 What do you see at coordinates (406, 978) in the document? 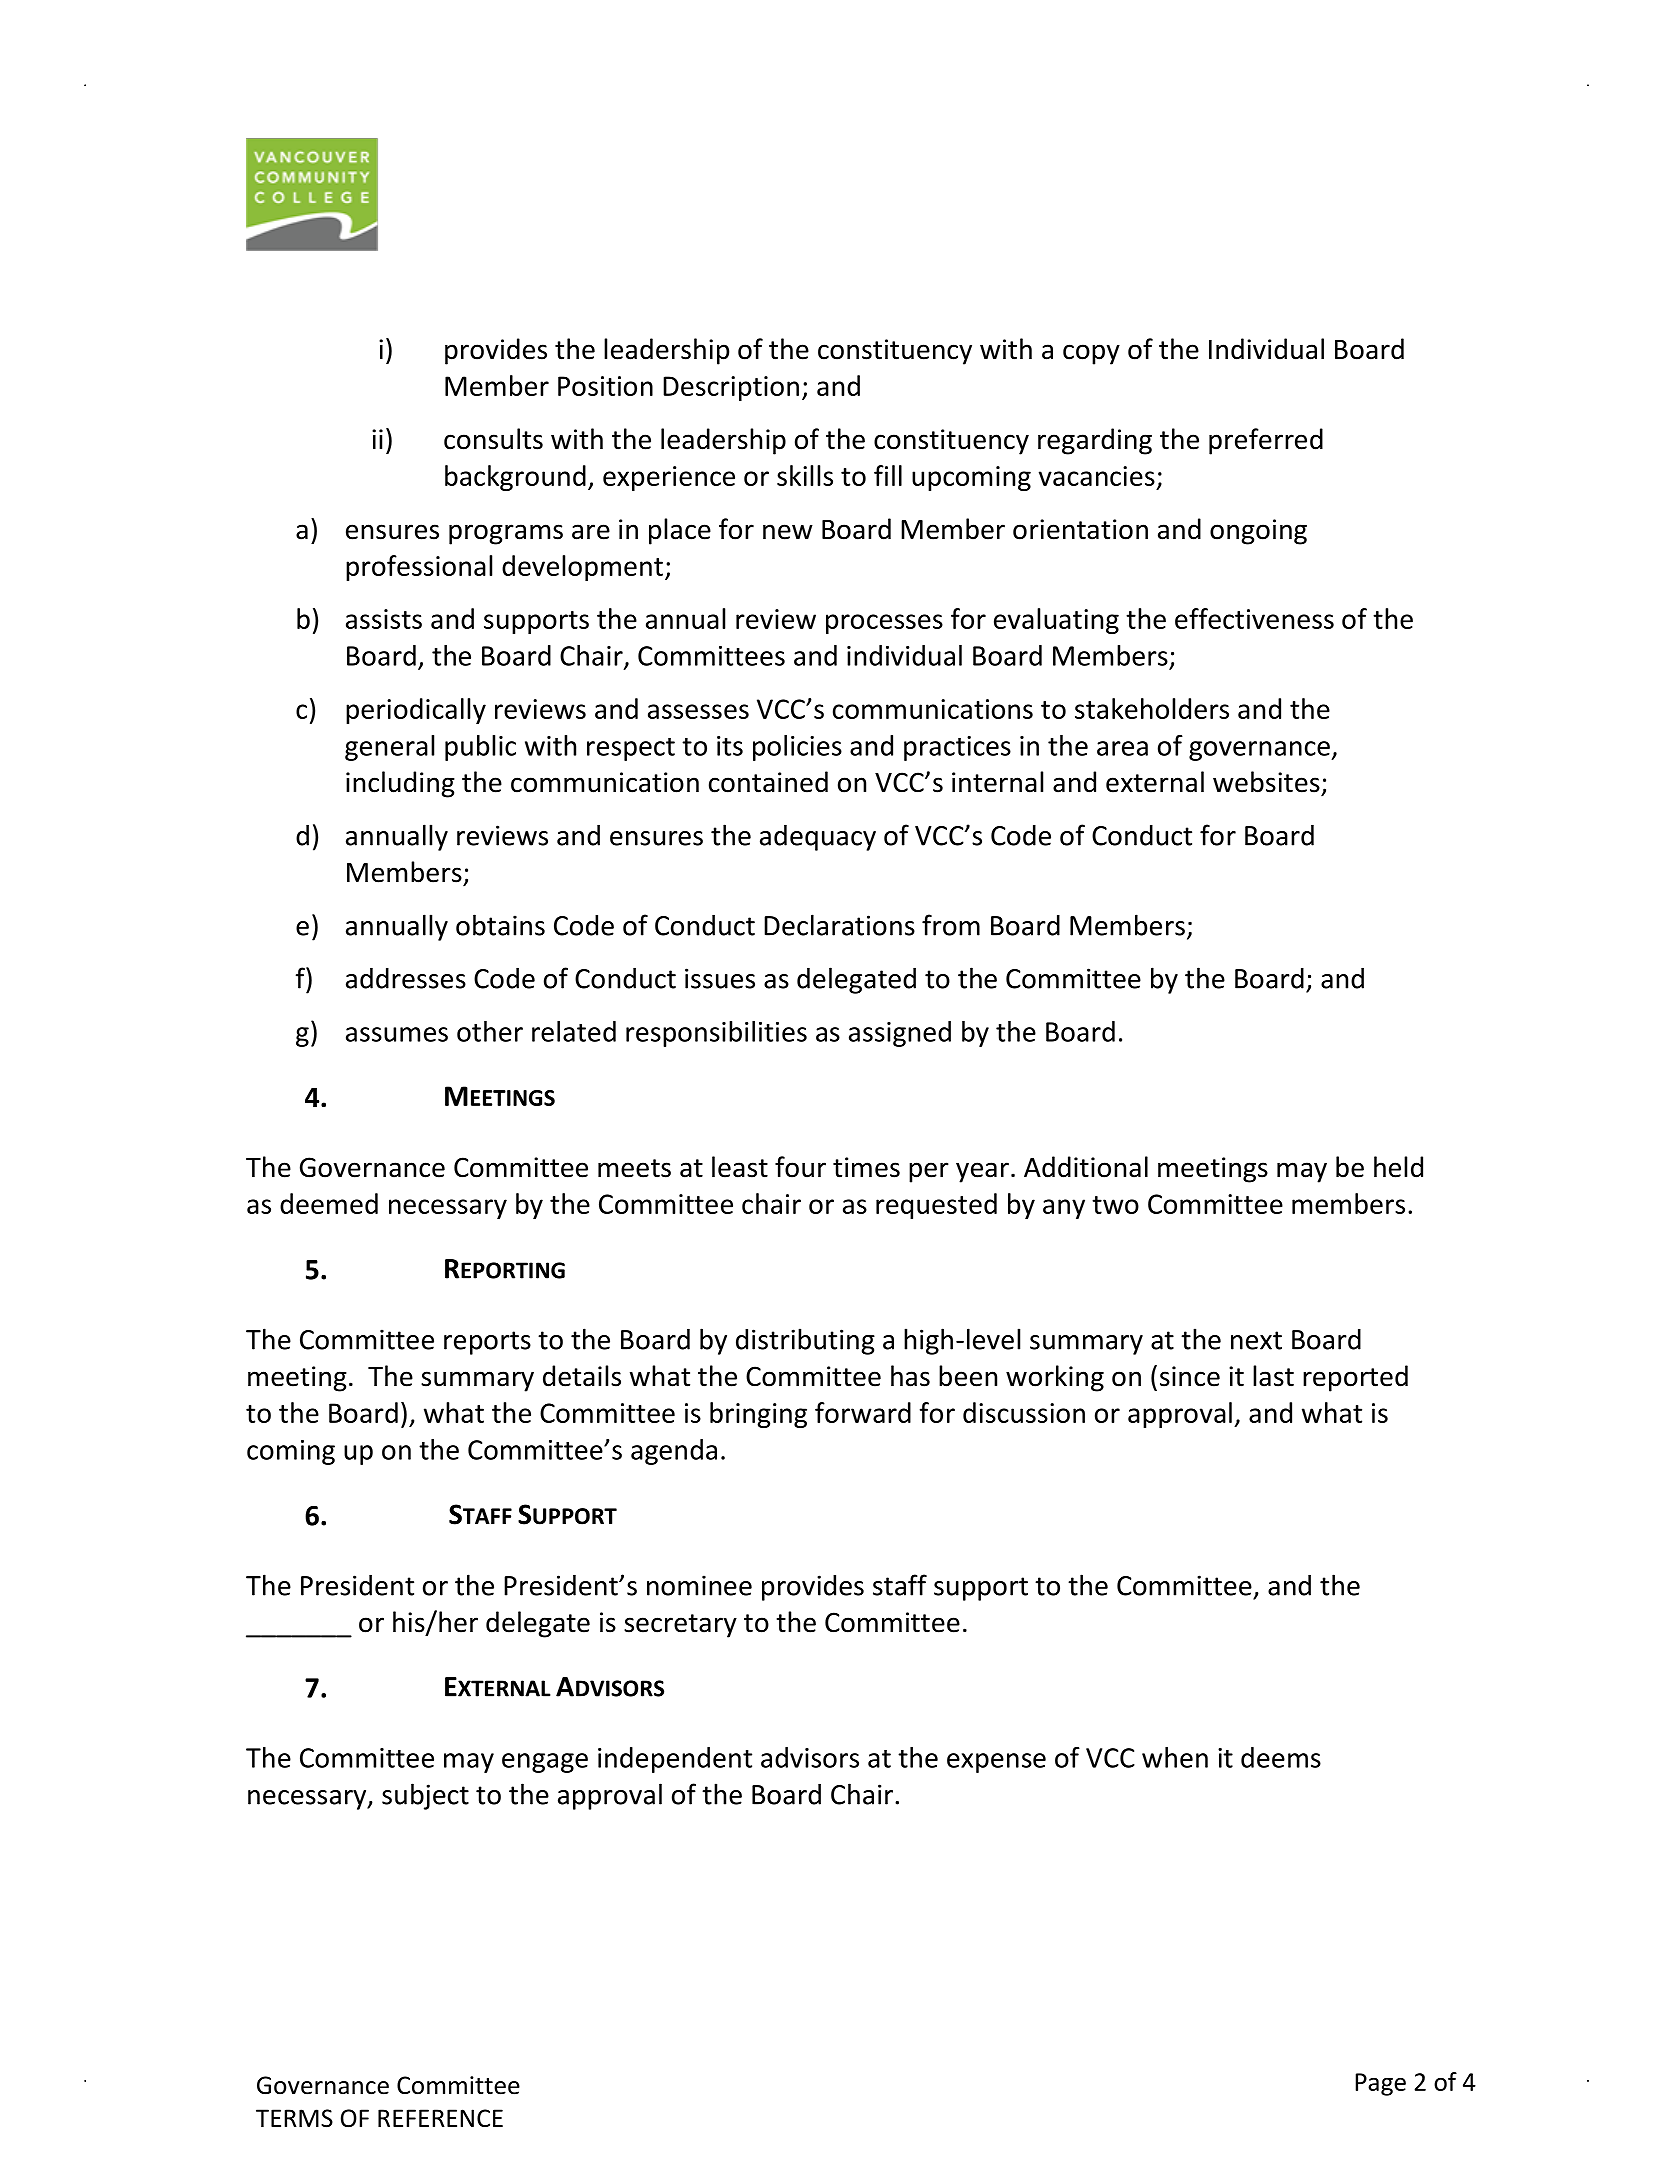
I see `addresses` at bounding box center [406, 978].
